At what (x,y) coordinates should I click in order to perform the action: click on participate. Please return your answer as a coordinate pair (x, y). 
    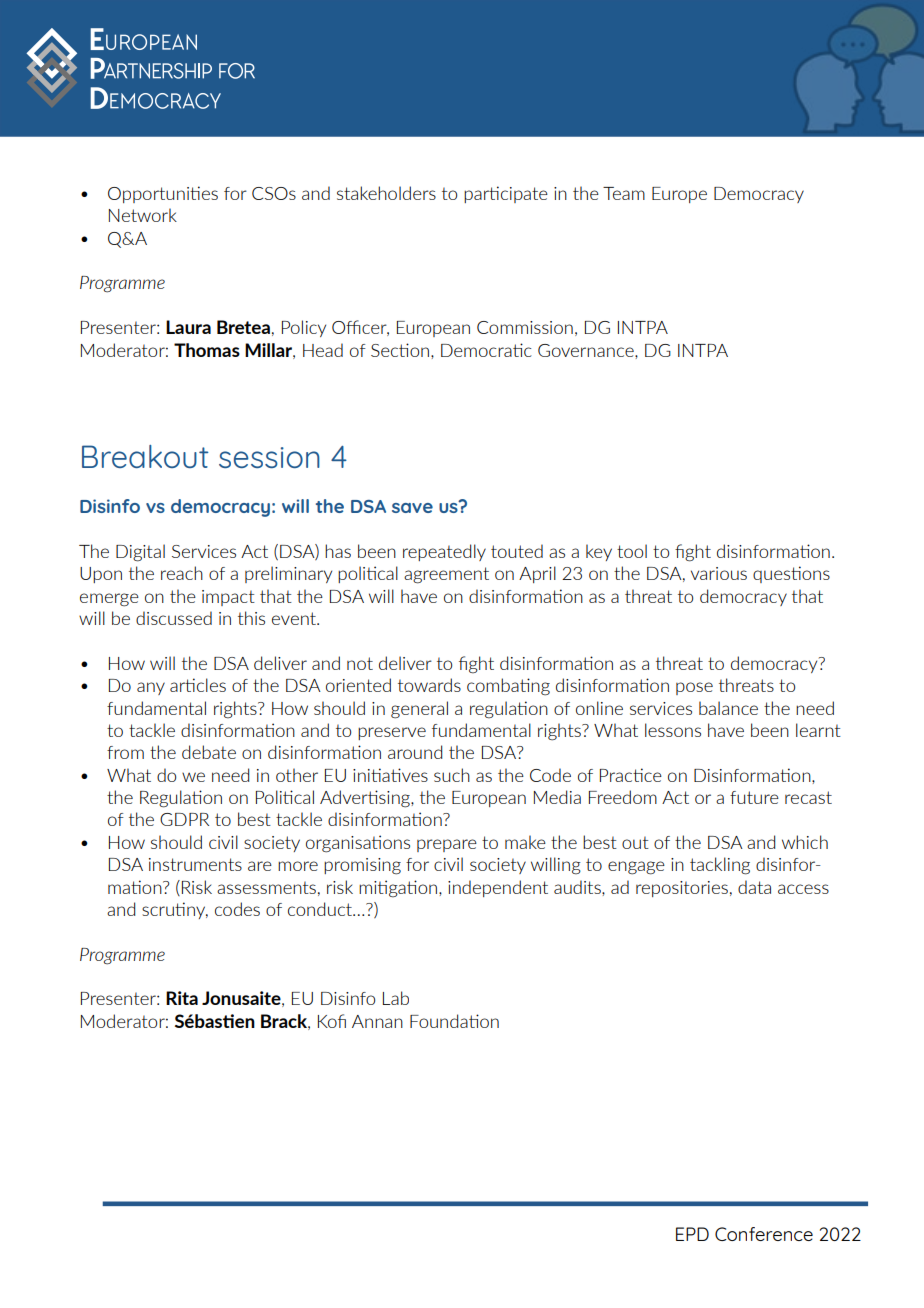
    Looking at the image, I should click on (506, 194).
